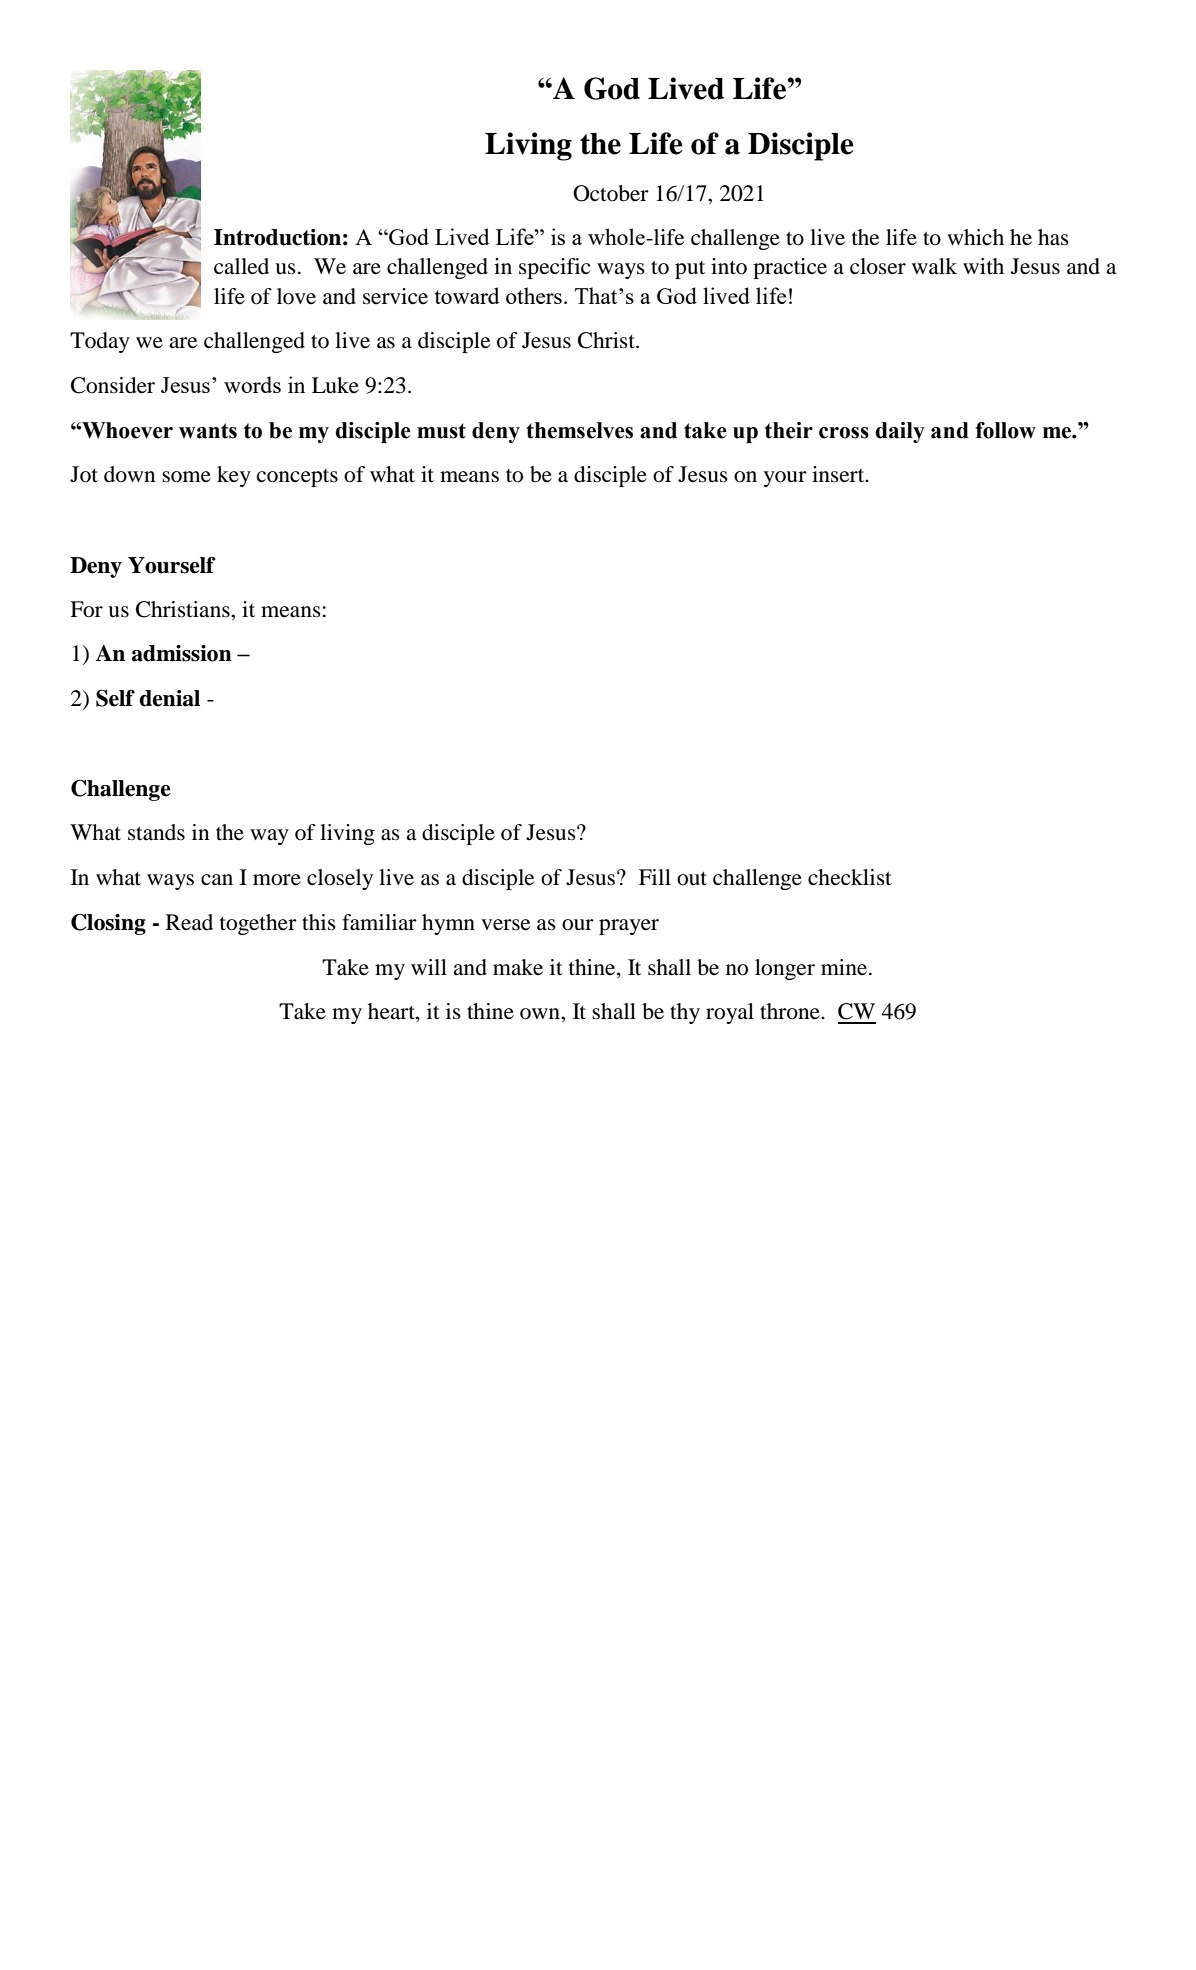 The image size is (1196, 1970). What do you see at coordinates (86, 609) in the screenshot?
I see `For` at bounding box center [86, 609].
